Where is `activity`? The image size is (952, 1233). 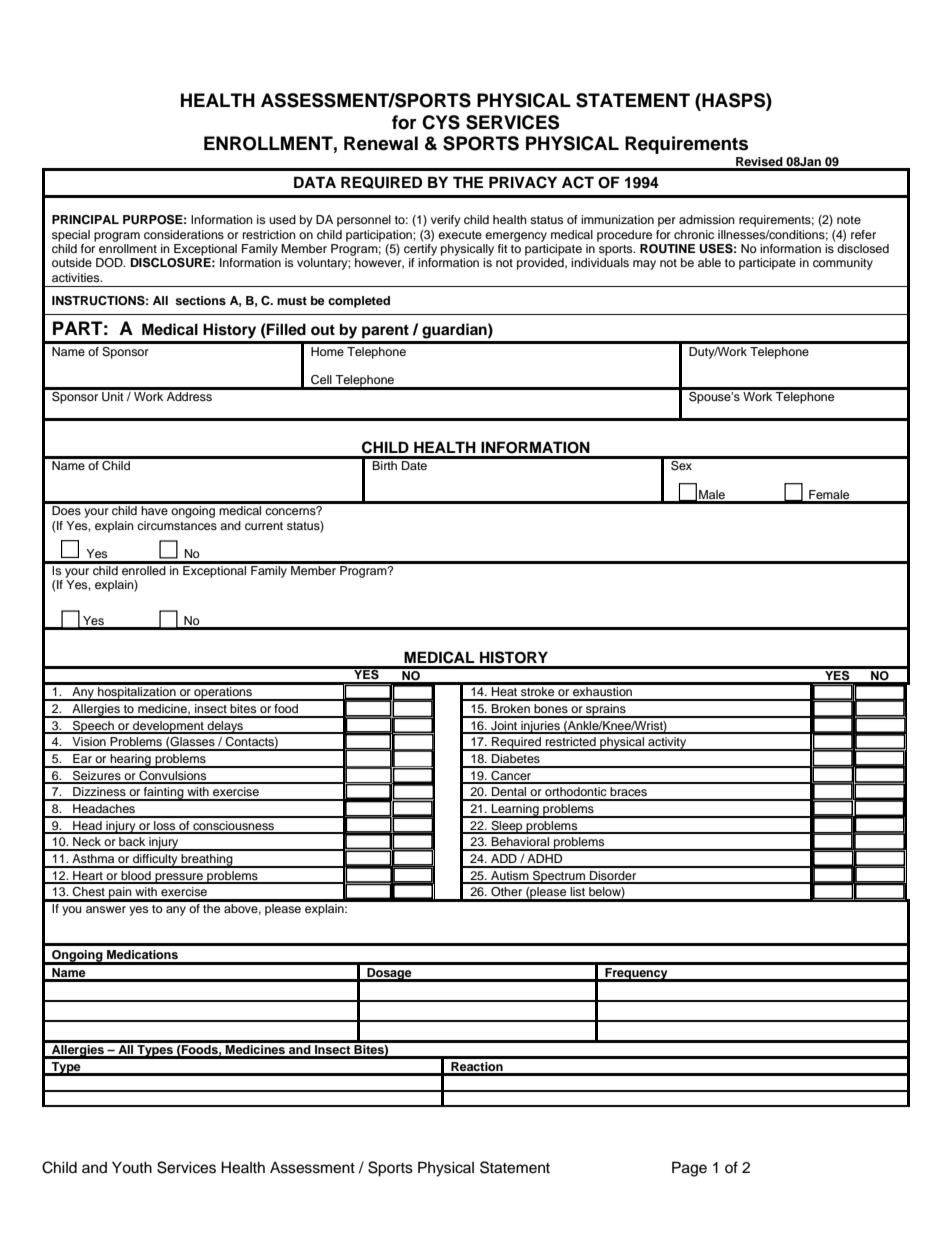
activity is located at coordinates (667, 744).
